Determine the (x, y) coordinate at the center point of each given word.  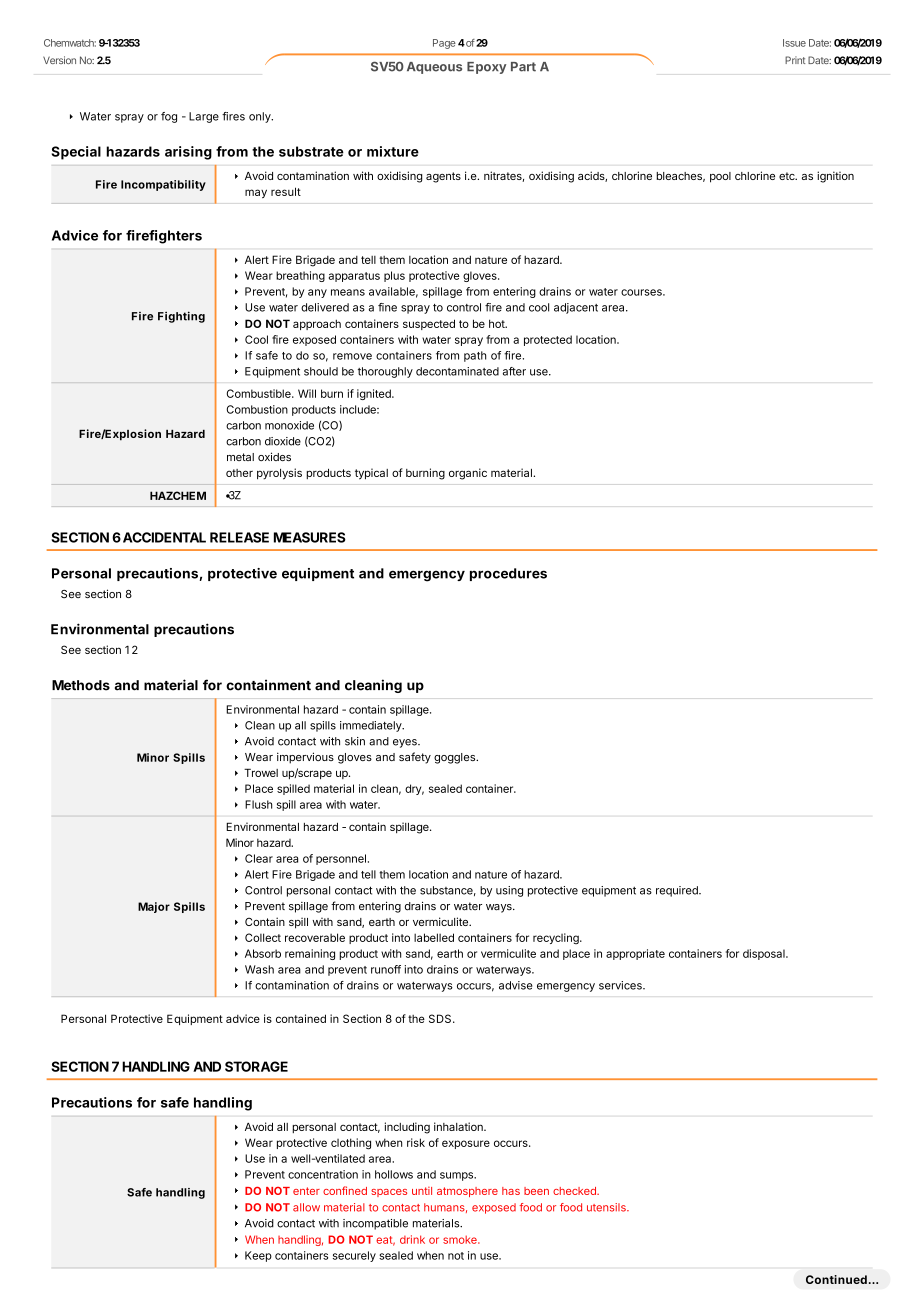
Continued (836, 1279)
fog (169, 117)
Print (795, 60)
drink (412, 1239)
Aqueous (434, 68)
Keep (258, 1256)
